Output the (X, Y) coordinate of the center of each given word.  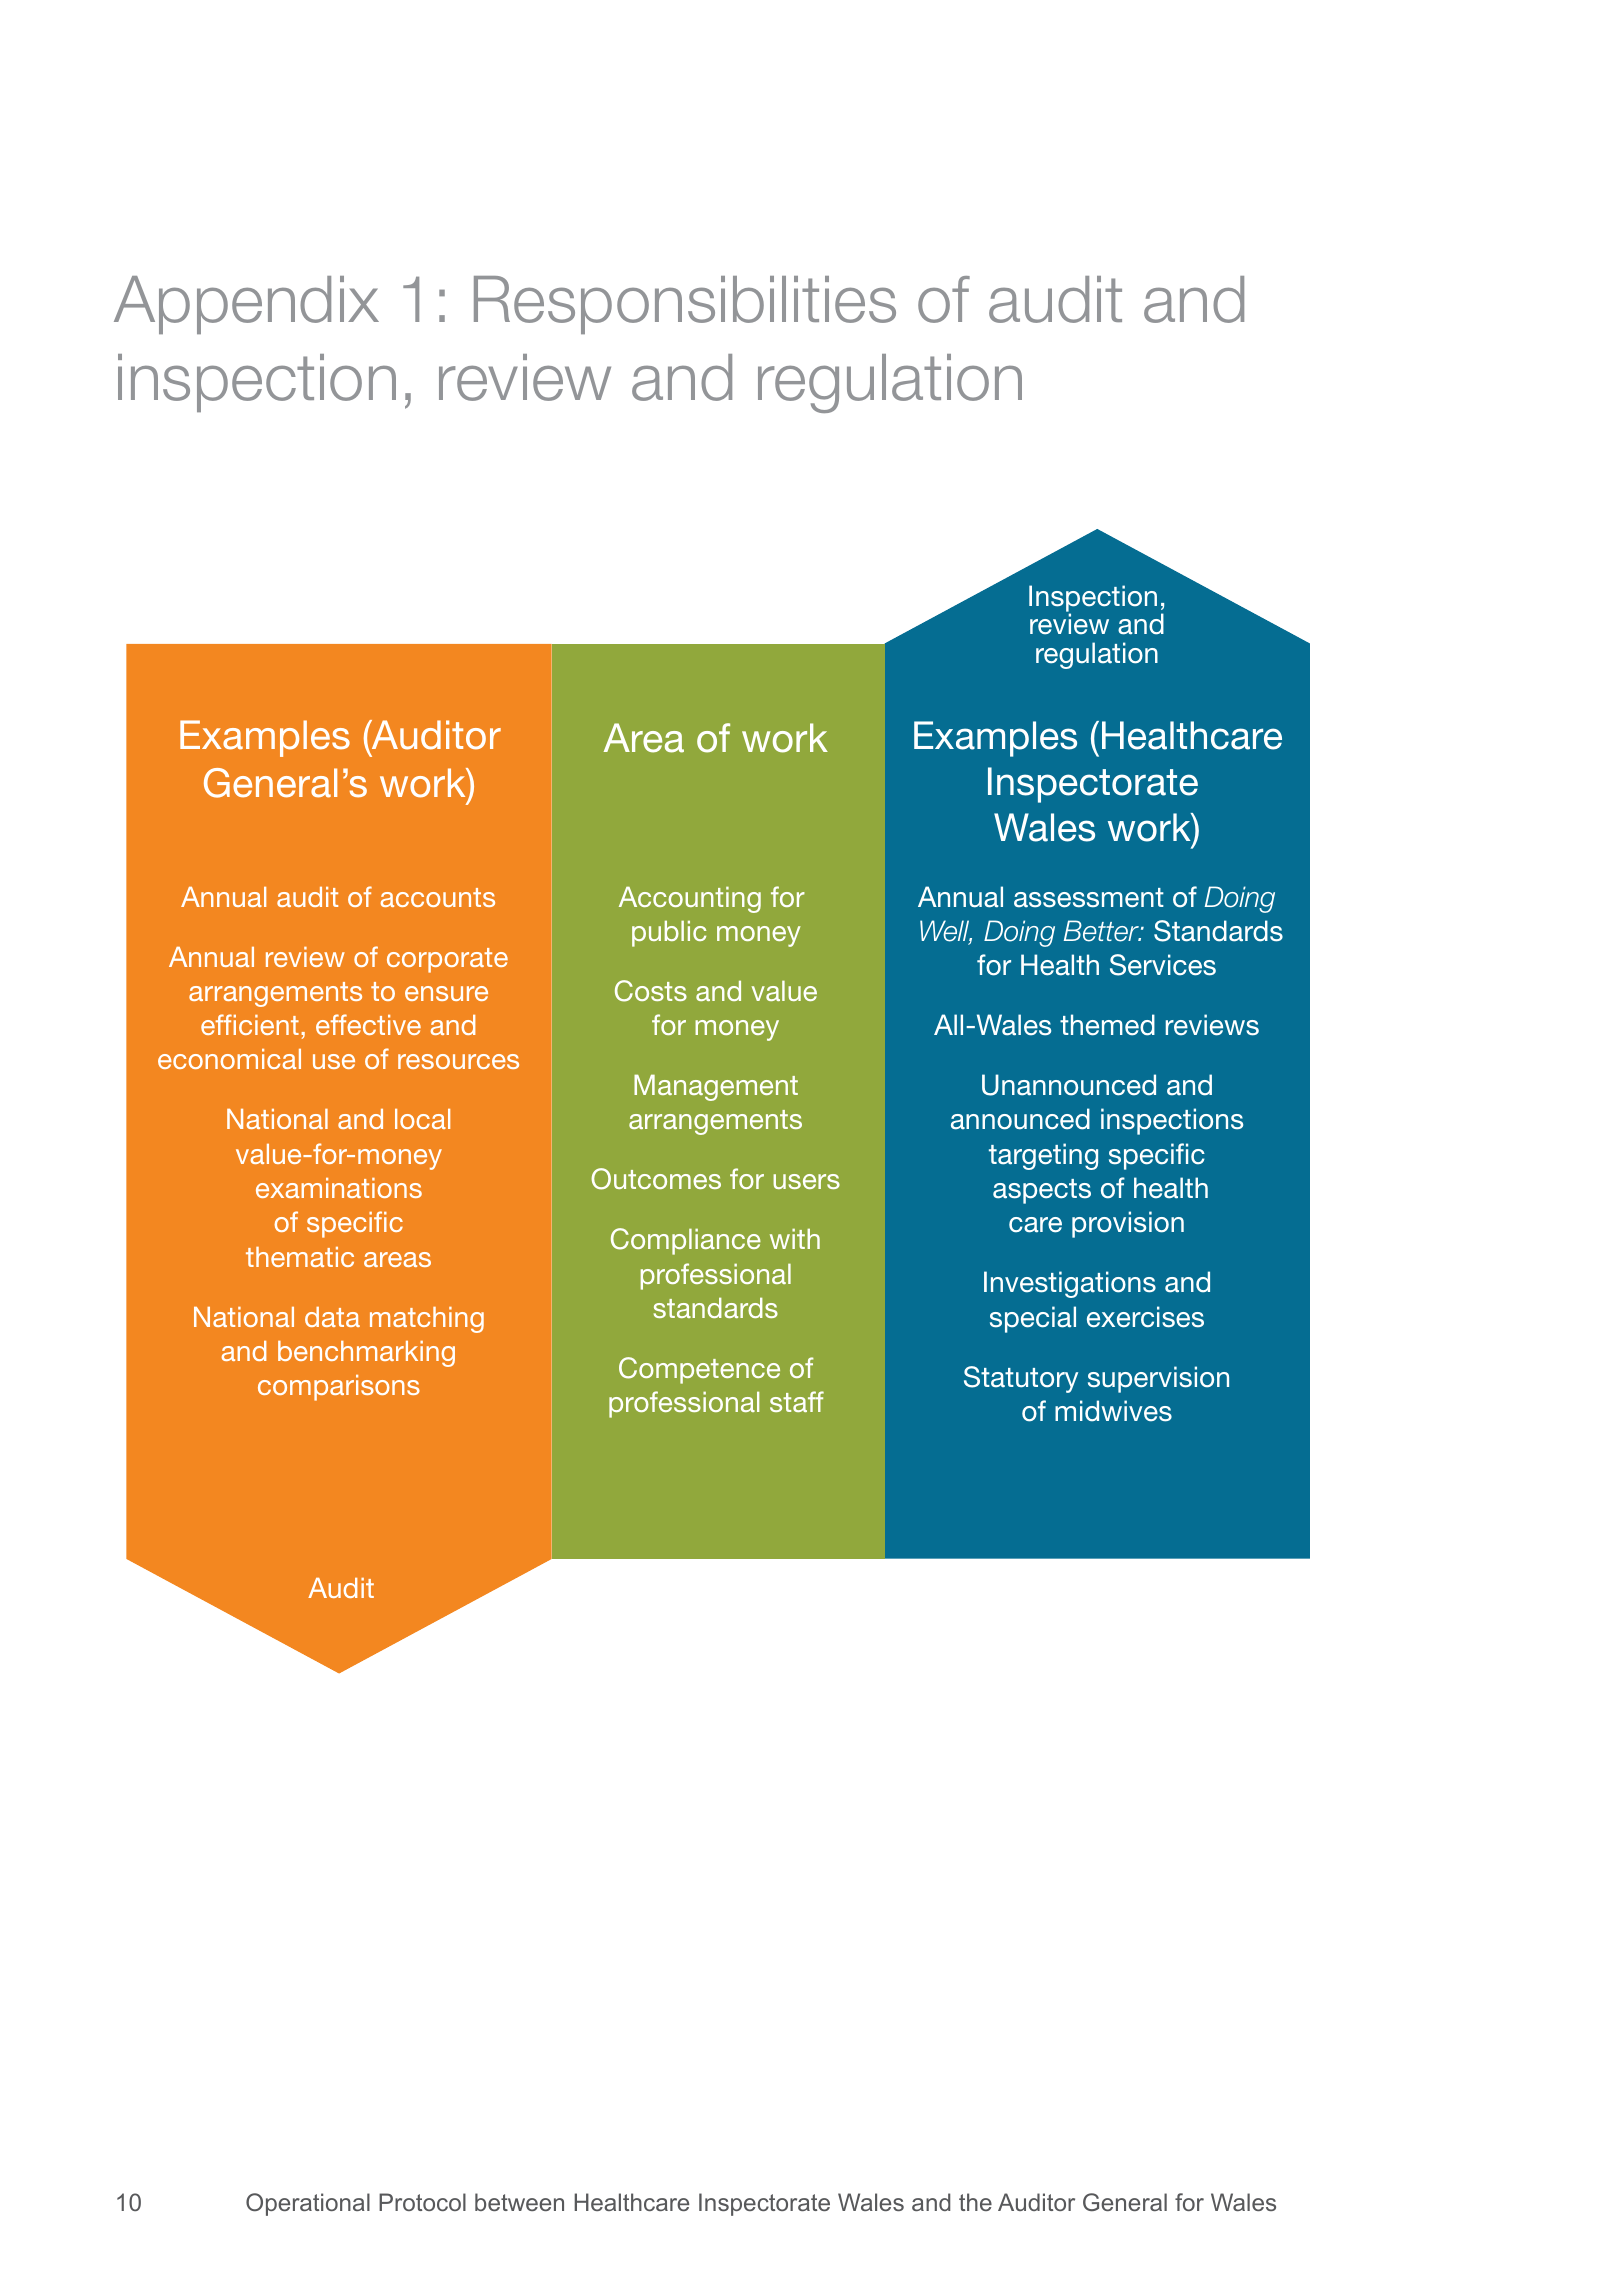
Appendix (246, 305)
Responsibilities (685, 305)
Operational (308, 2204)
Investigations (1070, 1284)
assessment (1089, 898)
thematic (300, 1257)
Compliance (686, 1241)
